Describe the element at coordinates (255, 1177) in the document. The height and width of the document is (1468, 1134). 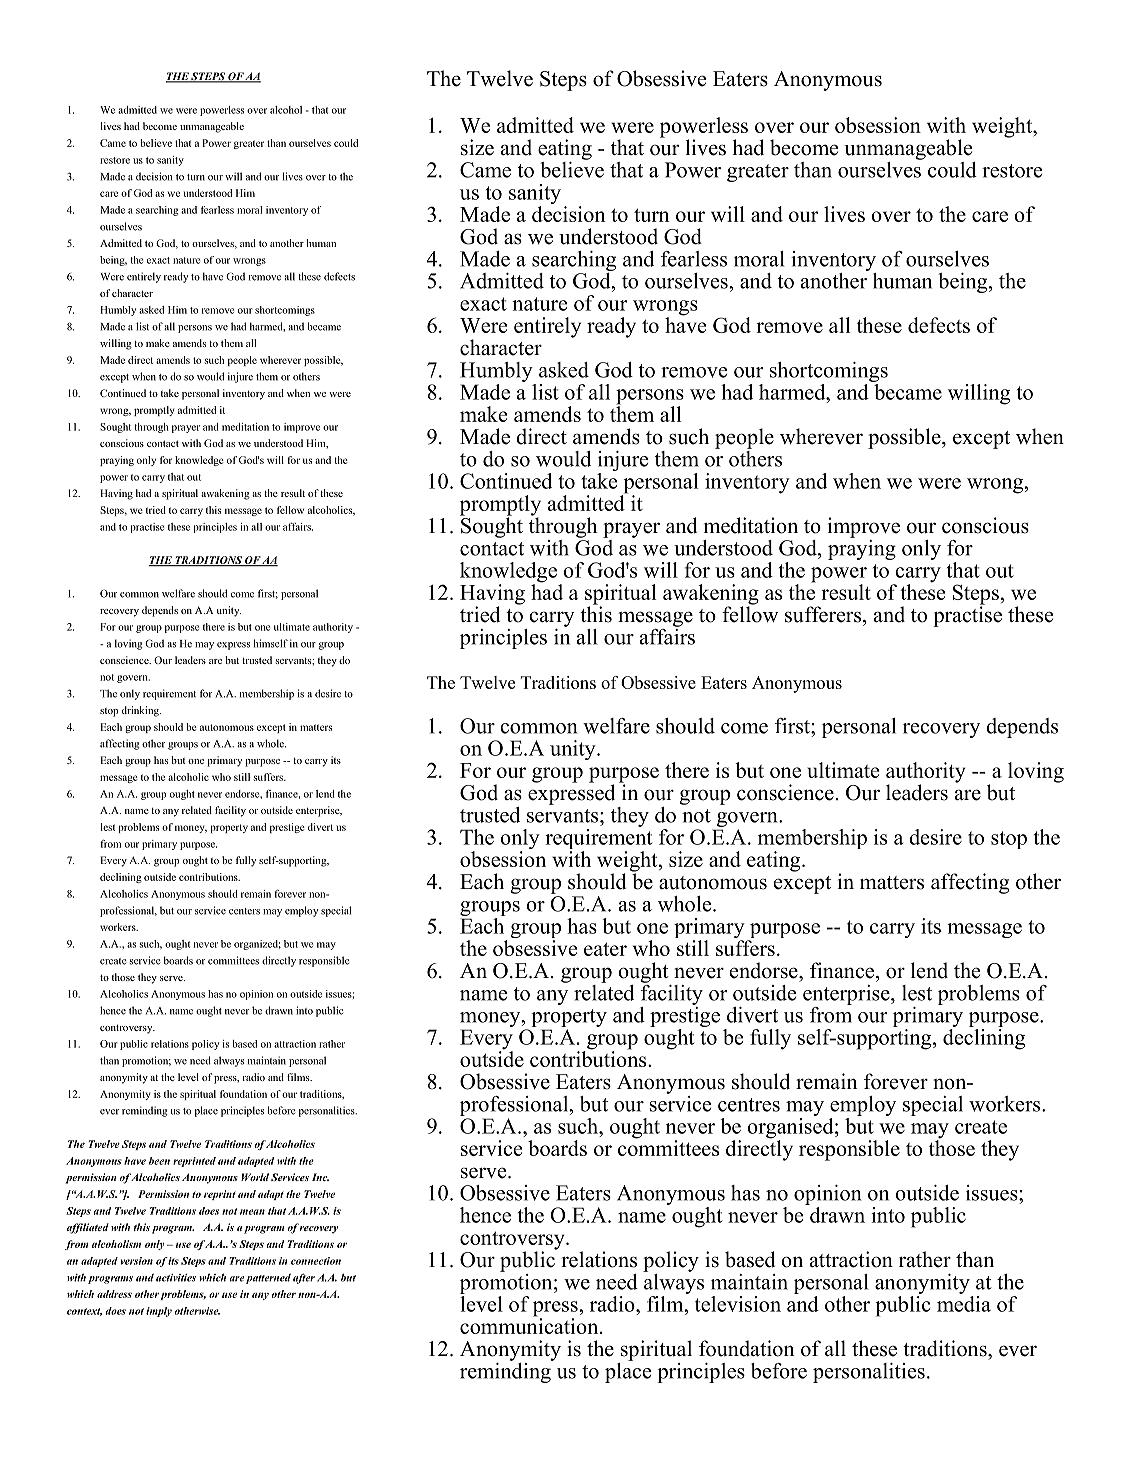
I see `World` at that location.
